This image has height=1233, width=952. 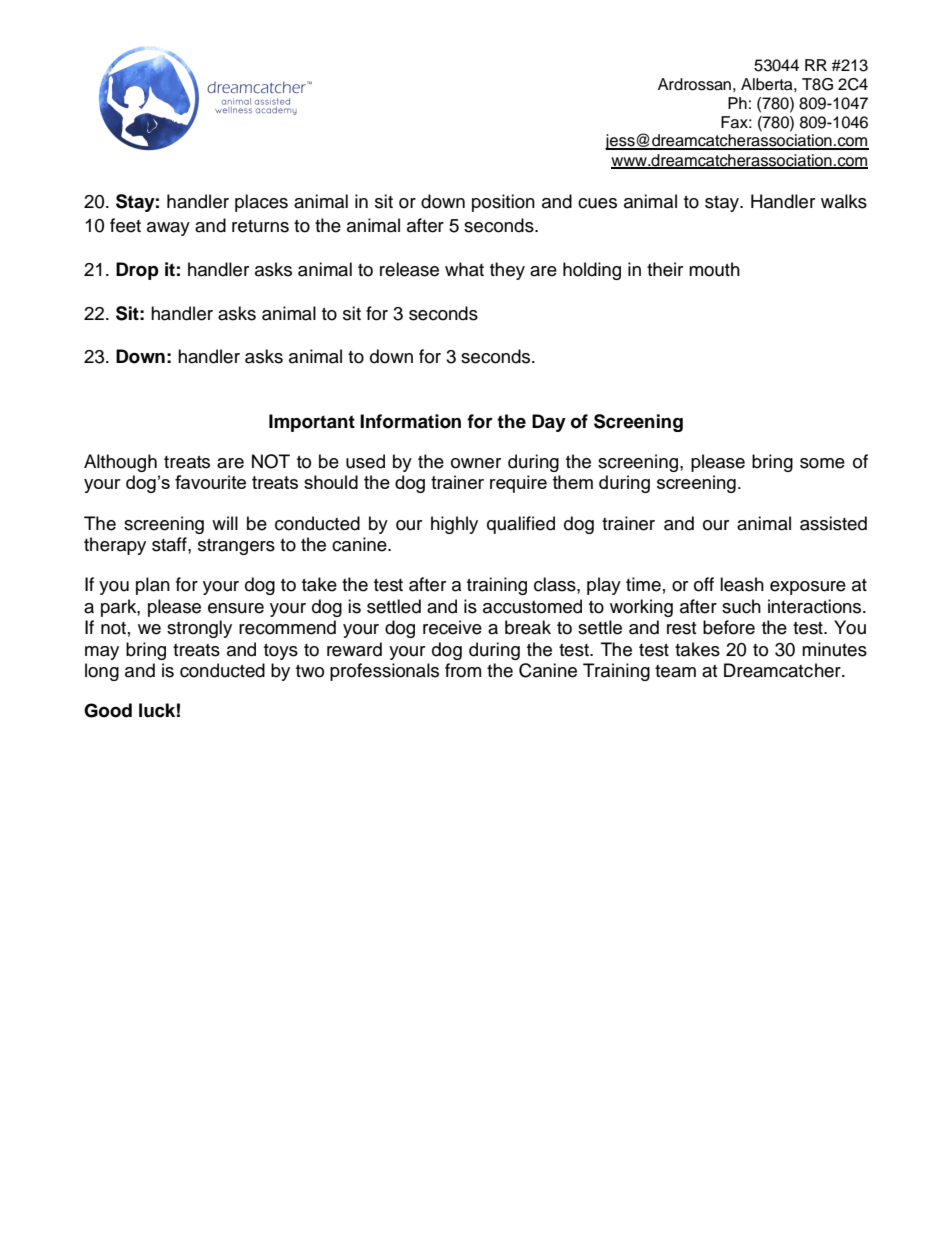 I want to click on ensure, so click(x=236, y=608).
